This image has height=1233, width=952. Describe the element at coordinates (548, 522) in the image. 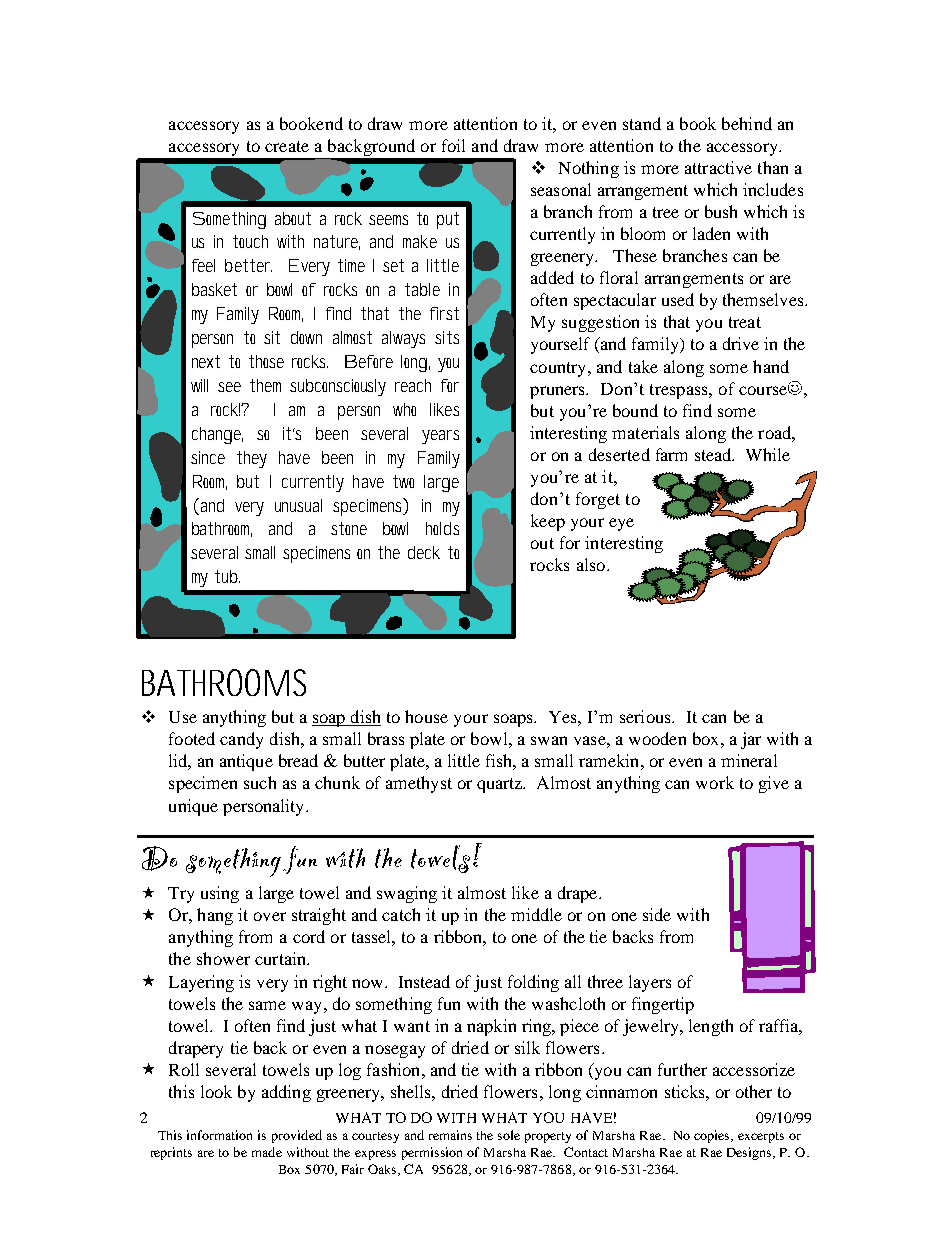

I see `keep` at that location.
